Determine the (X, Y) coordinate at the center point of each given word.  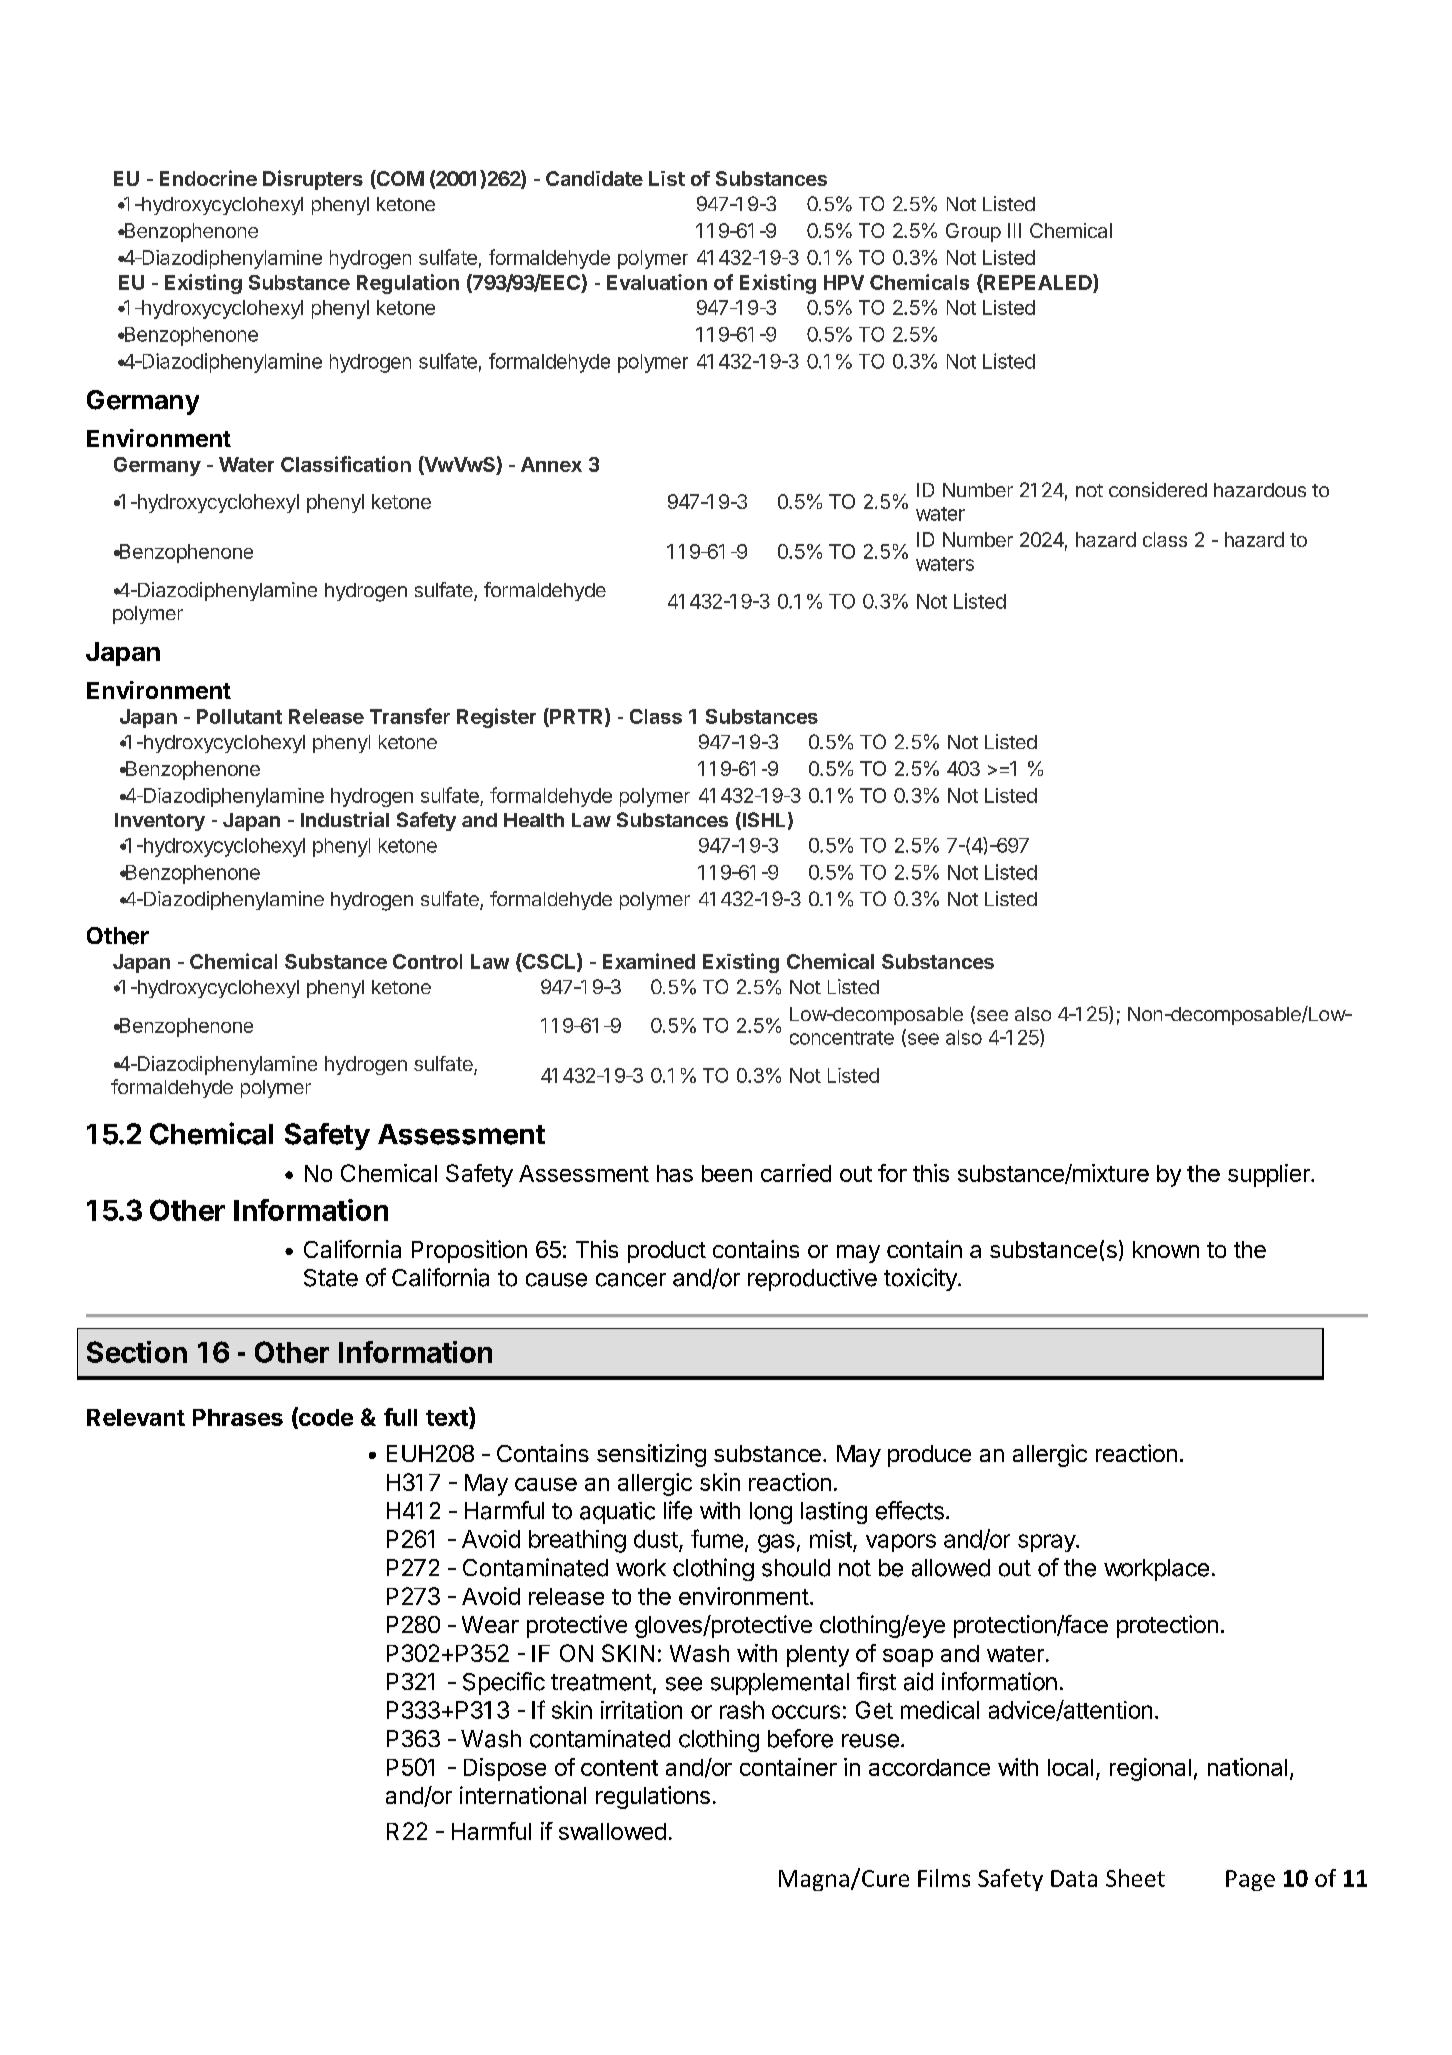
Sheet (1135, 1878)
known (1166, 1249)
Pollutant (239, 716)
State (331, 1278)
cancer (631, 1280)
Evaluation (657, 282)
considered (1158, 489)
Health (534, 820)
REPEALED (1038, 282)
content (619, 1768)
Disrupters (313, 180)
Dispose (505, 1769)
